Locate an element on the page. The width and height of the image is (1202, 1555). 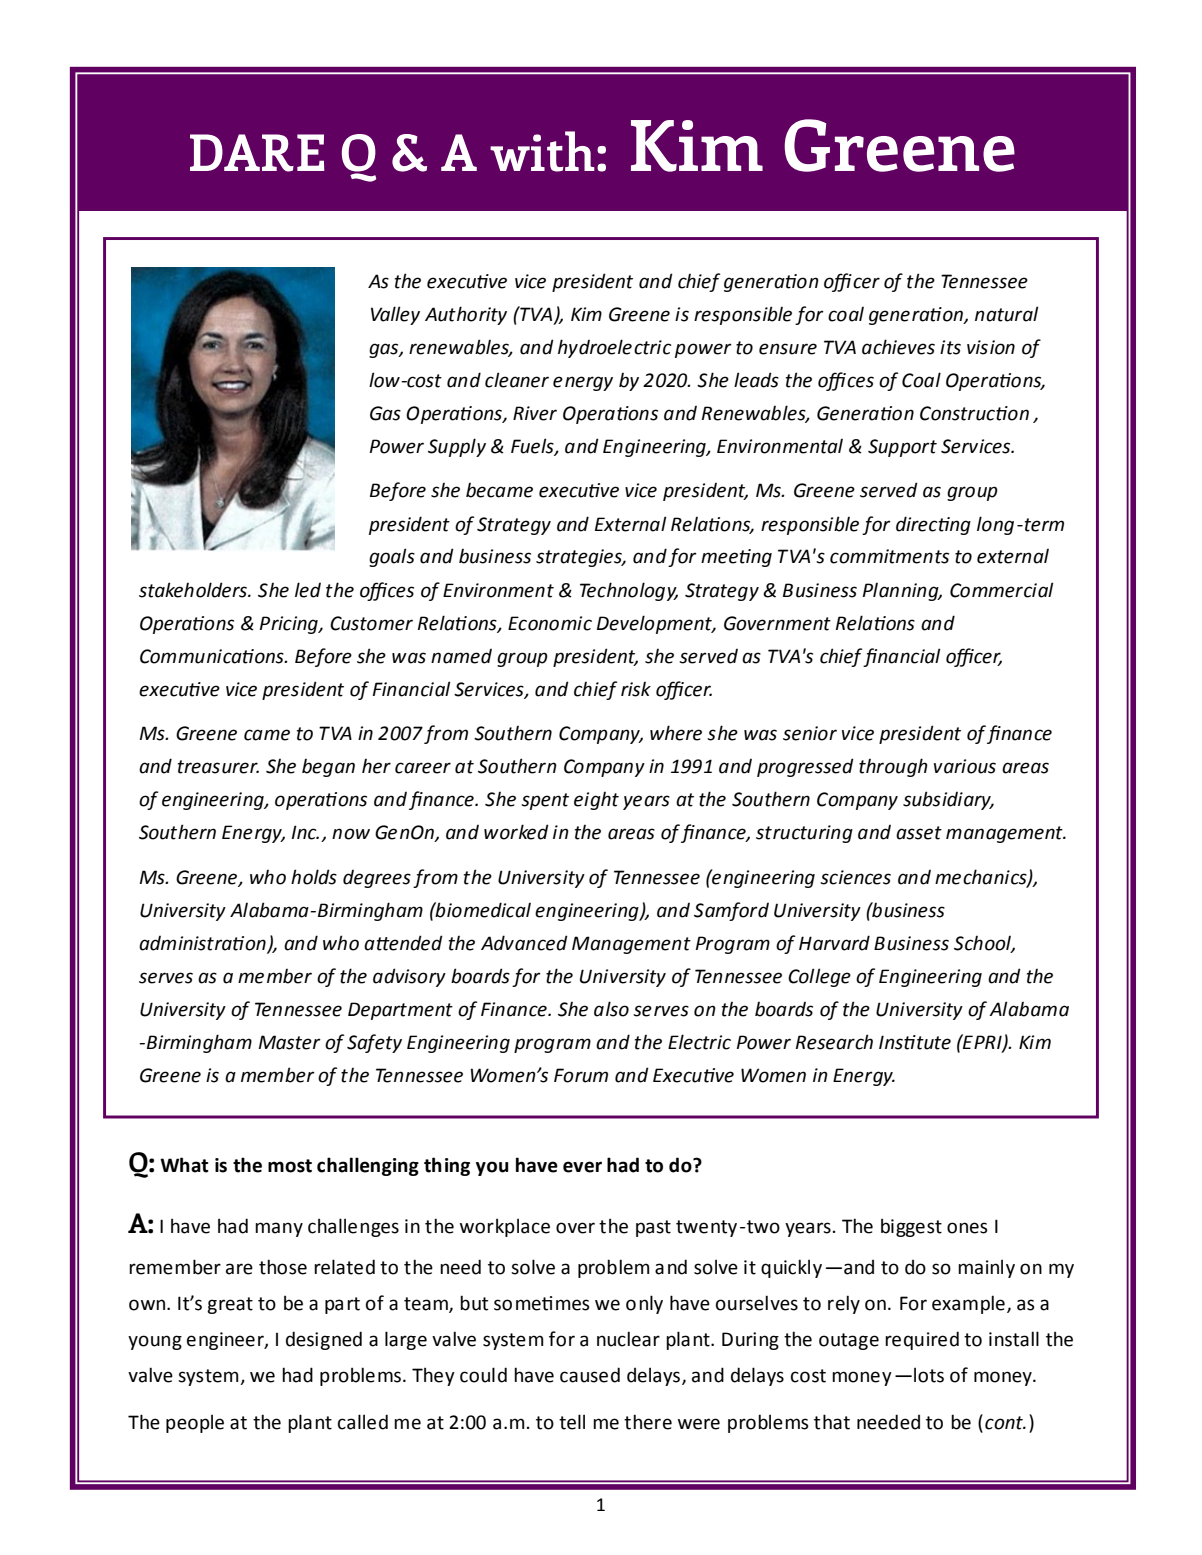
required is located at coordinates (922, 1340).
